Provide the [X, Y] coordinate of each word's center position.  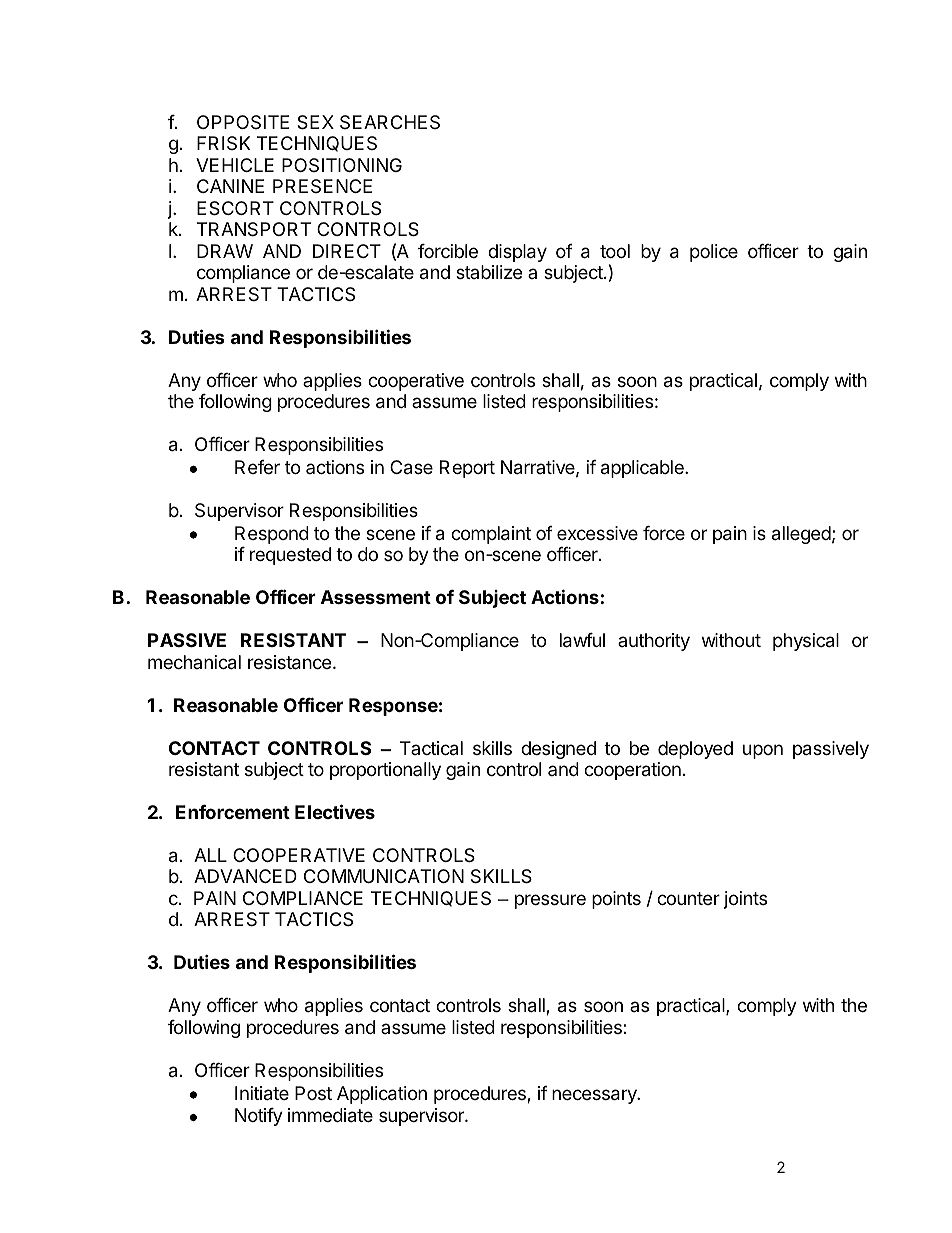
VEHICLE [235, 165]
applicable [643, 469]
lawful [582, 640]
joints [745, 900]
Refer [257, 467]
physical [806, 642]
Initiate [262, 1093]
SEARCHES [390, 122]
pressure [550, 901]
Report [467, 469]
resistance [289, 662]
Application [382, 1095]
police [714, 253]
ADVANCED [245, 876]
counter [688, 898]
